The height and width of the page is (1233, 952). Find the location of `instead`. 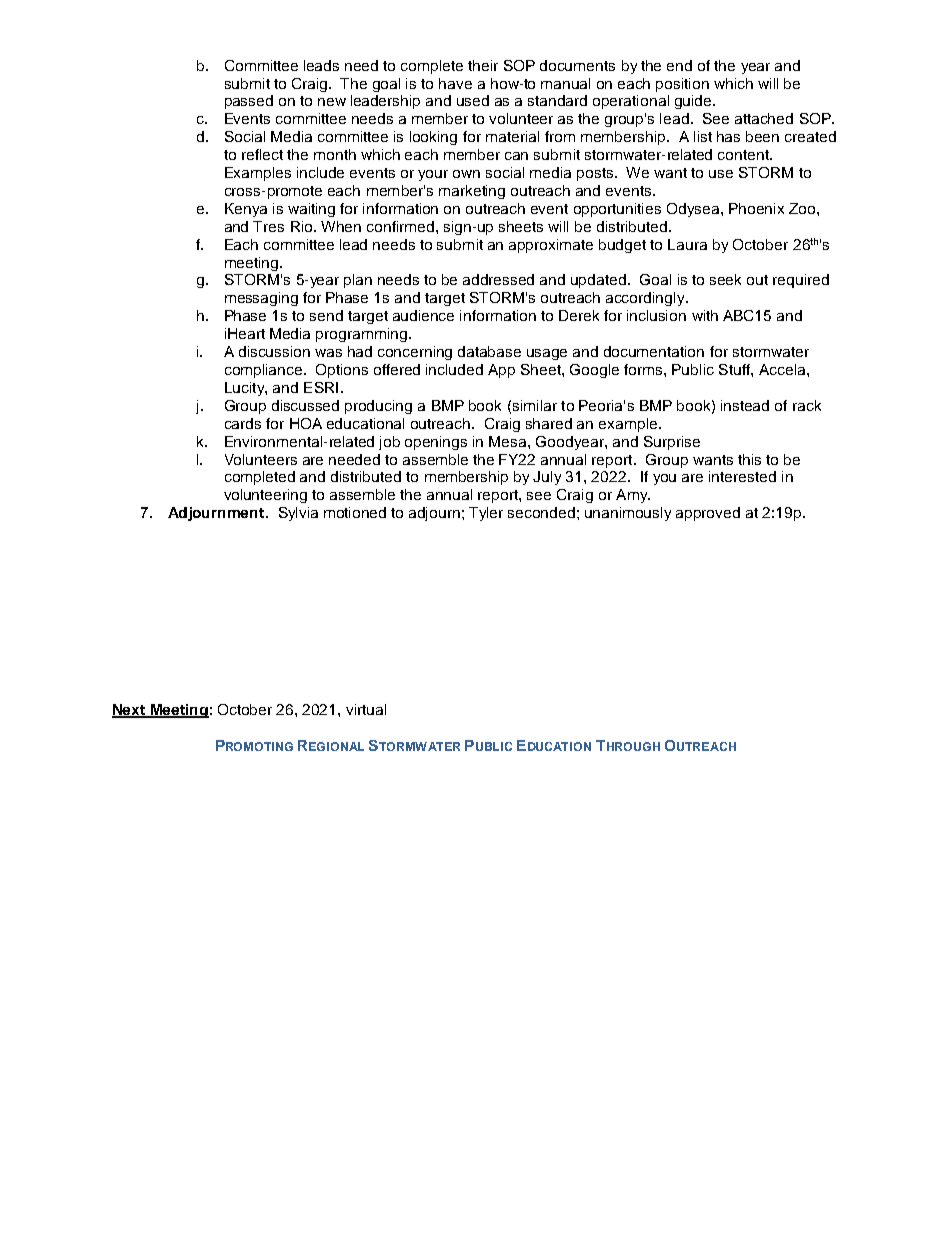

instead is located at coordinates (745, 405).
